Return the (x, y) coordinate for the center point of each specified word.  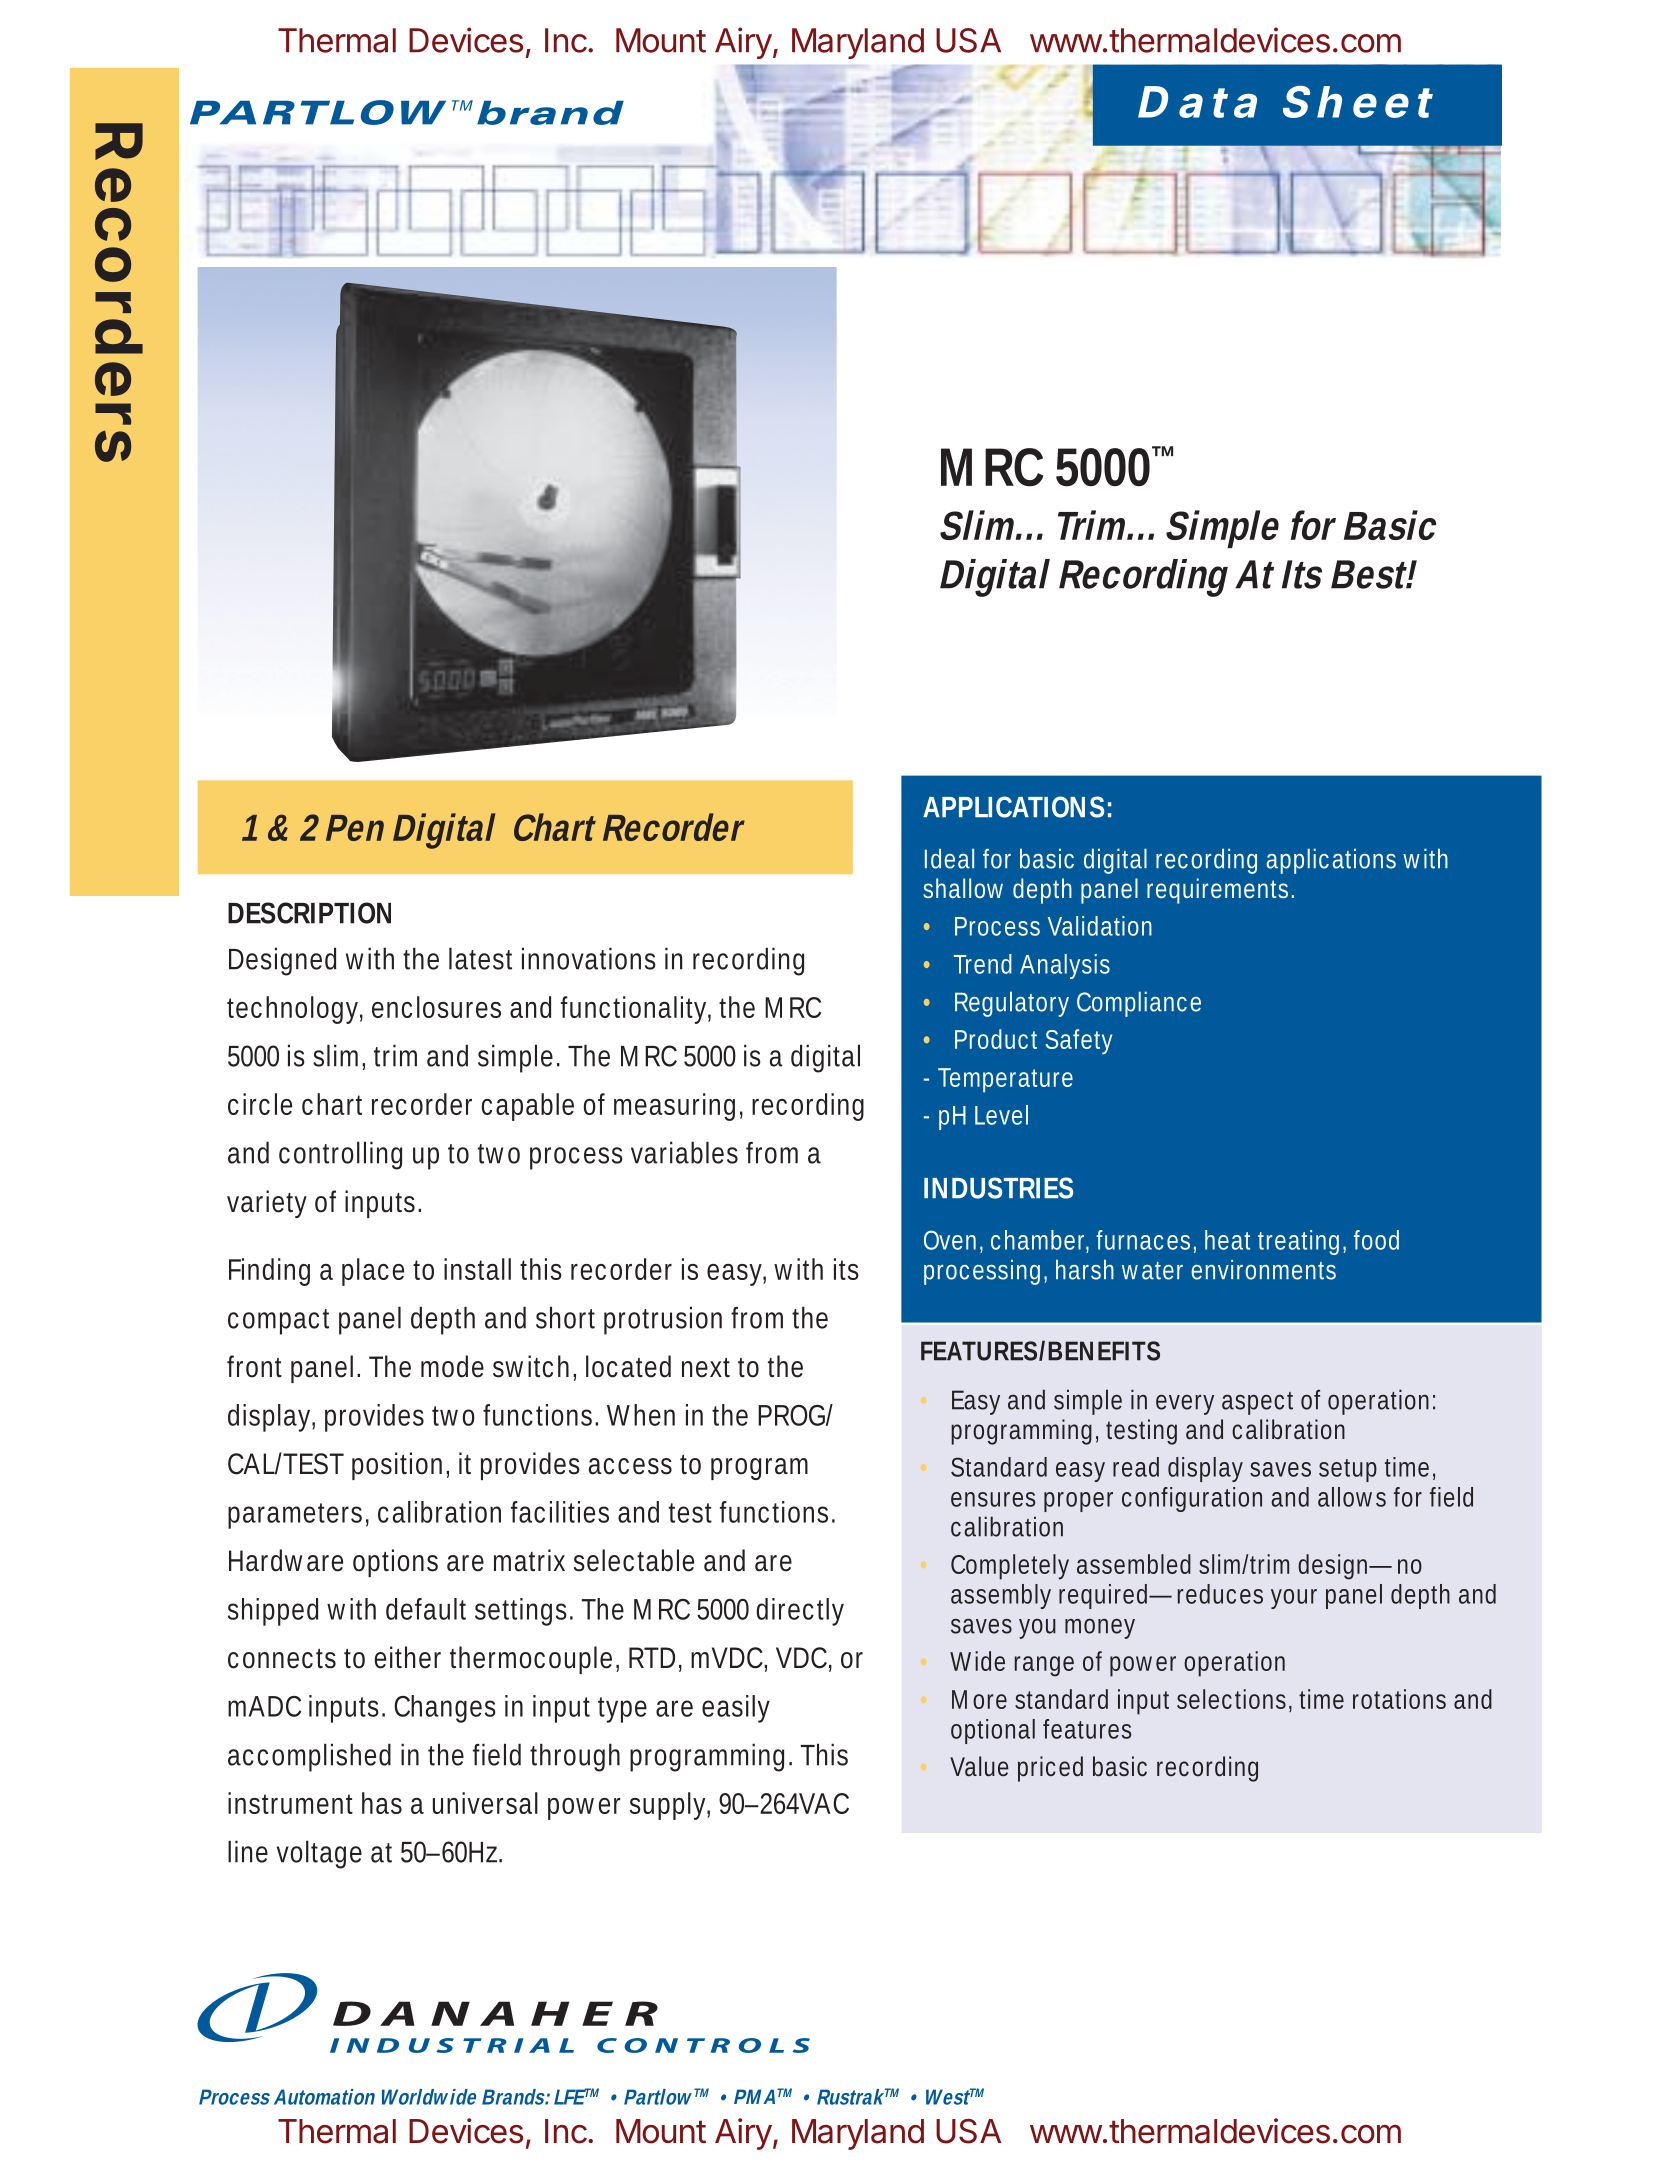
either (408, 1657)
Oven (950, 1240)
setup (1348, 1470)
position (399, 1466)
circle (260, 1104)
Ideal (949, 858)
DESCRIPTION (309, 913)
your (1294, 1599)
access (630, 1466)
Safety (1078, 1042)
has (382, 1803)
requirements (1220, 891)
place (373, 1272)
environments (1263, 1269)
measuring (674, 1107)
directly (800, 1612)
